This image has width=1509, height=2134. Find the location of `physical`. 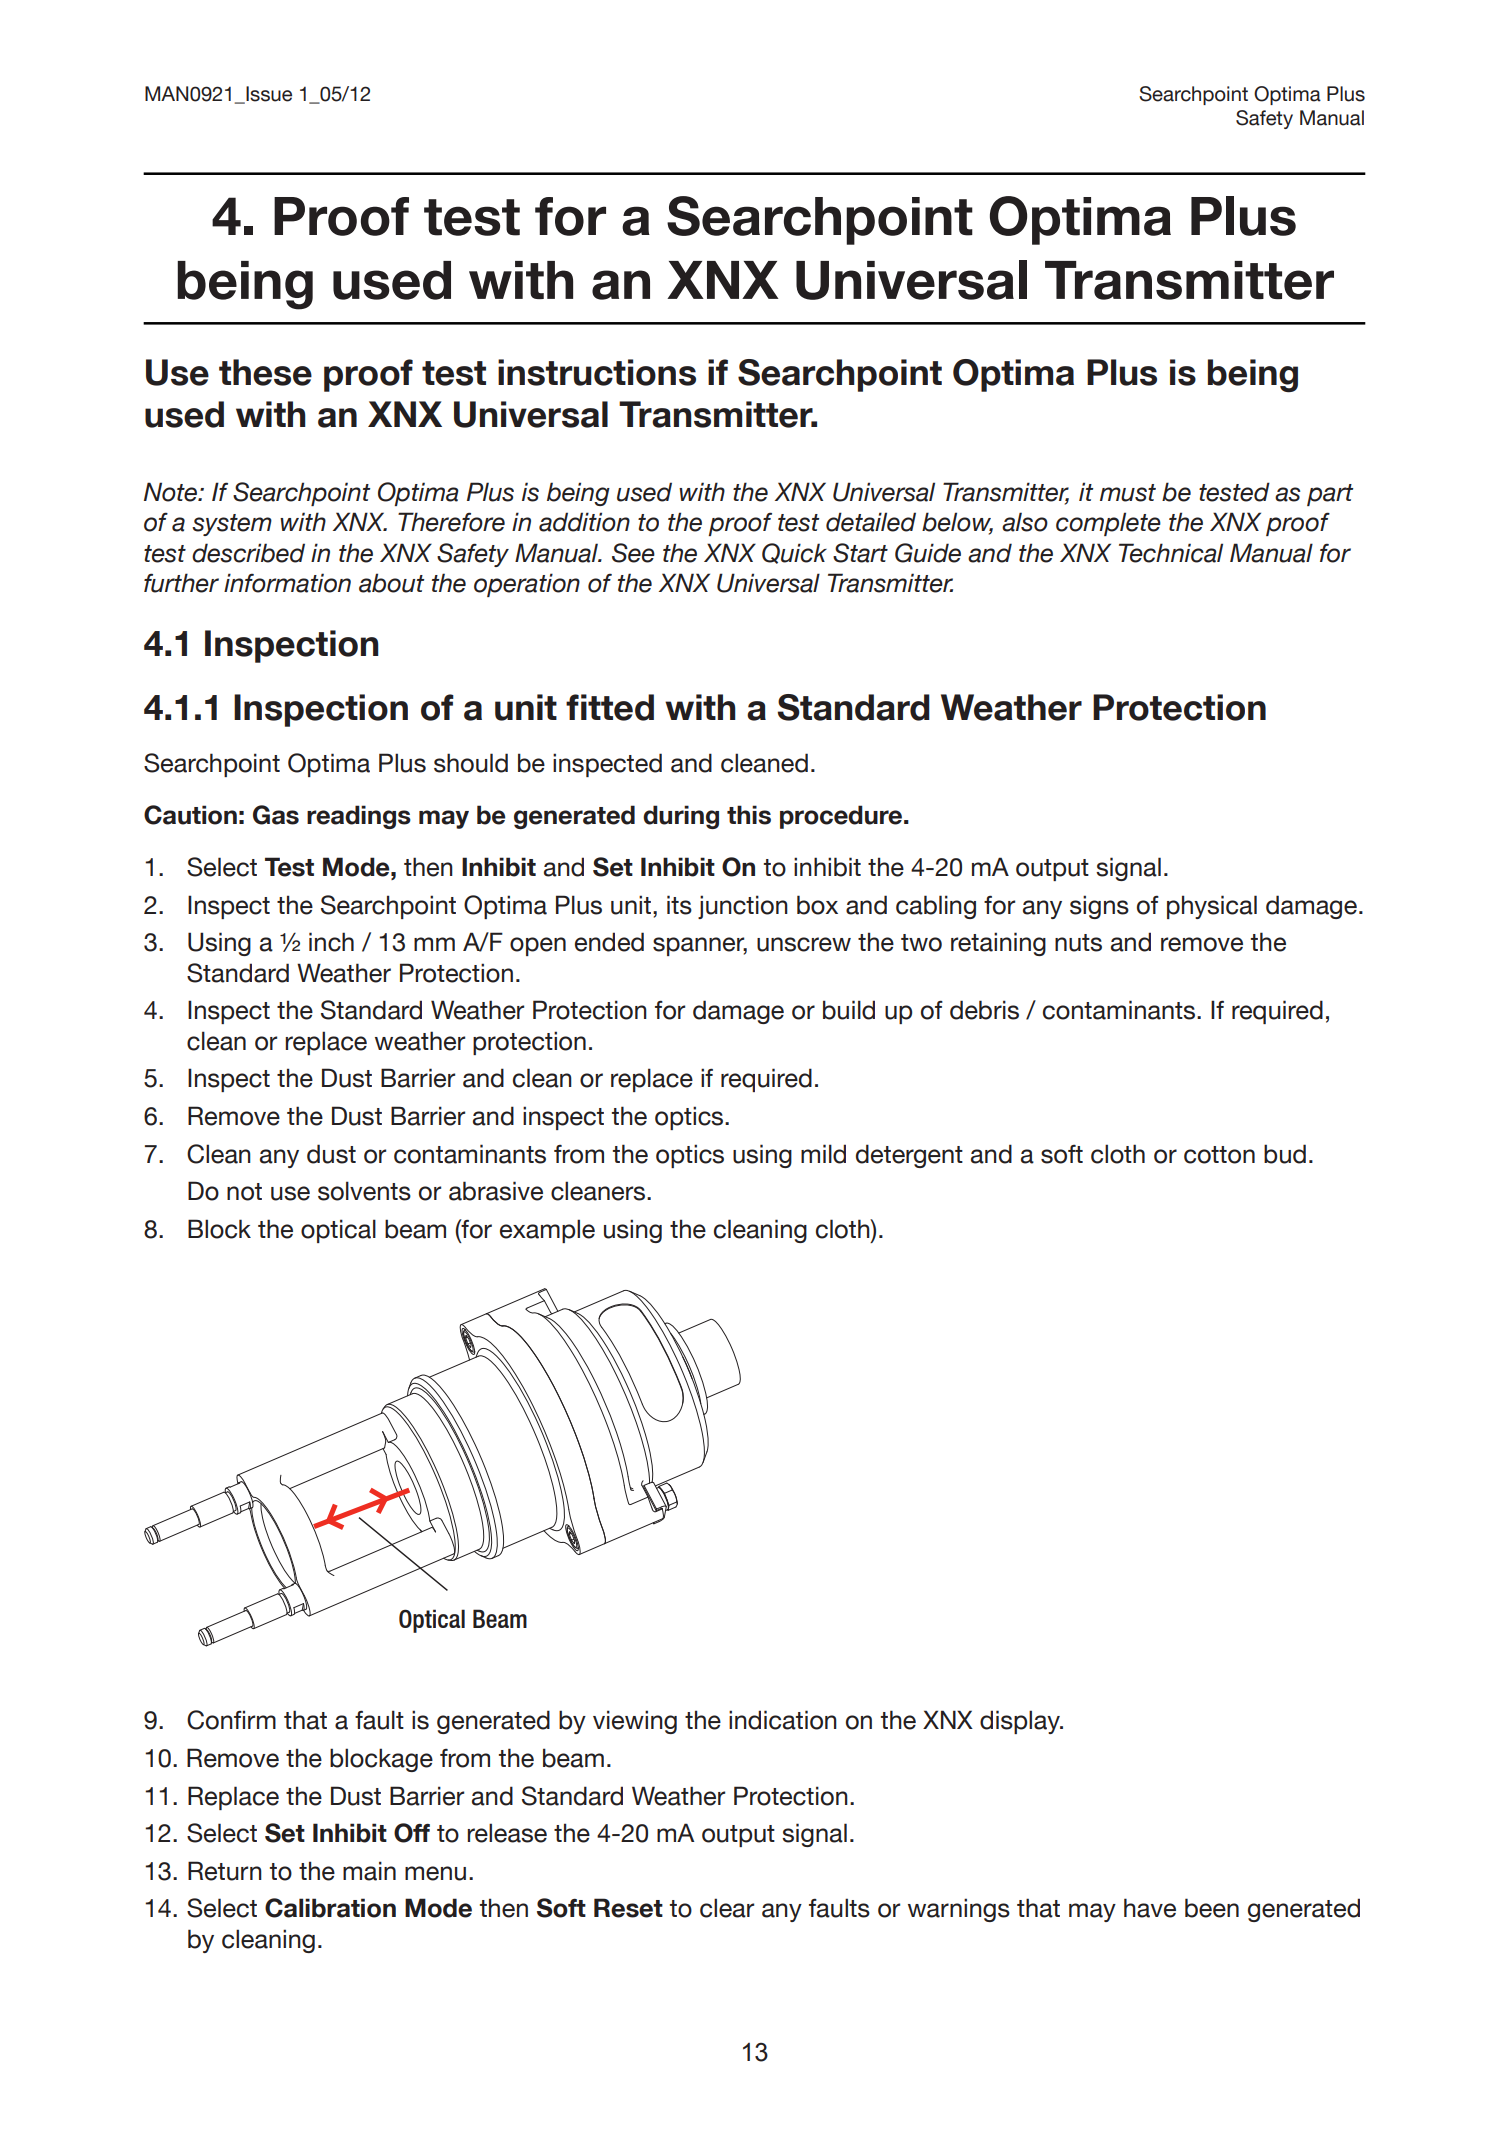

physical is located at coordinates (1212, 907).
